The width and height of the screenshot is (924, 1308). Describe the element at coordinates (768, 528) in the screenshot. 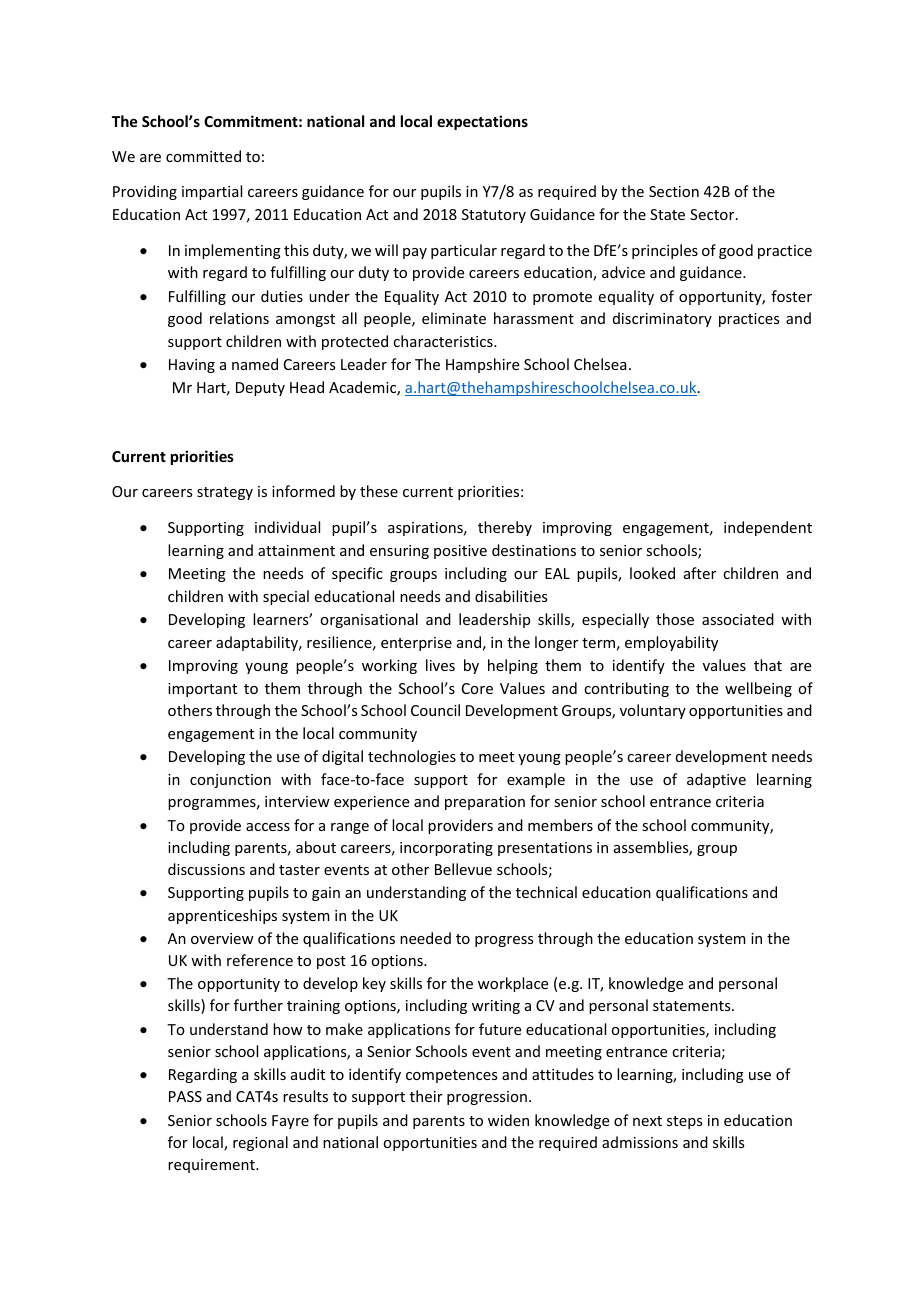

I see `independent` at that location.
